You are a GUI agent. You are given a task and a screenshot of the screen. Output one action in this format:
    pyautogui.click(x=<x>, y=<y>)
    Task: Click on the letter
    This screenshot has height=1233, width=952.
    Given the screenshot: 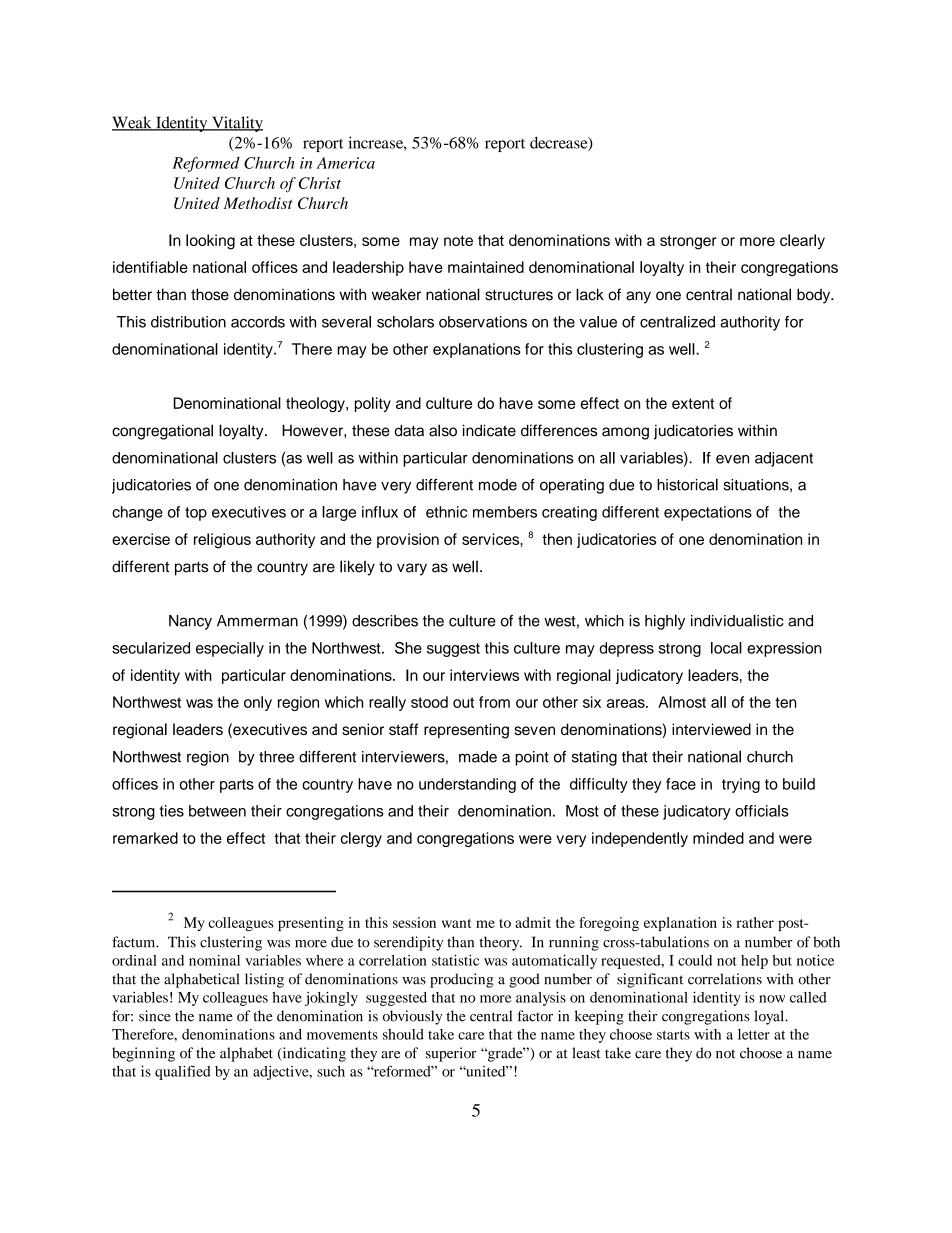 What is the action you would take?
    pyautogui.click(x=754, y=1034)
